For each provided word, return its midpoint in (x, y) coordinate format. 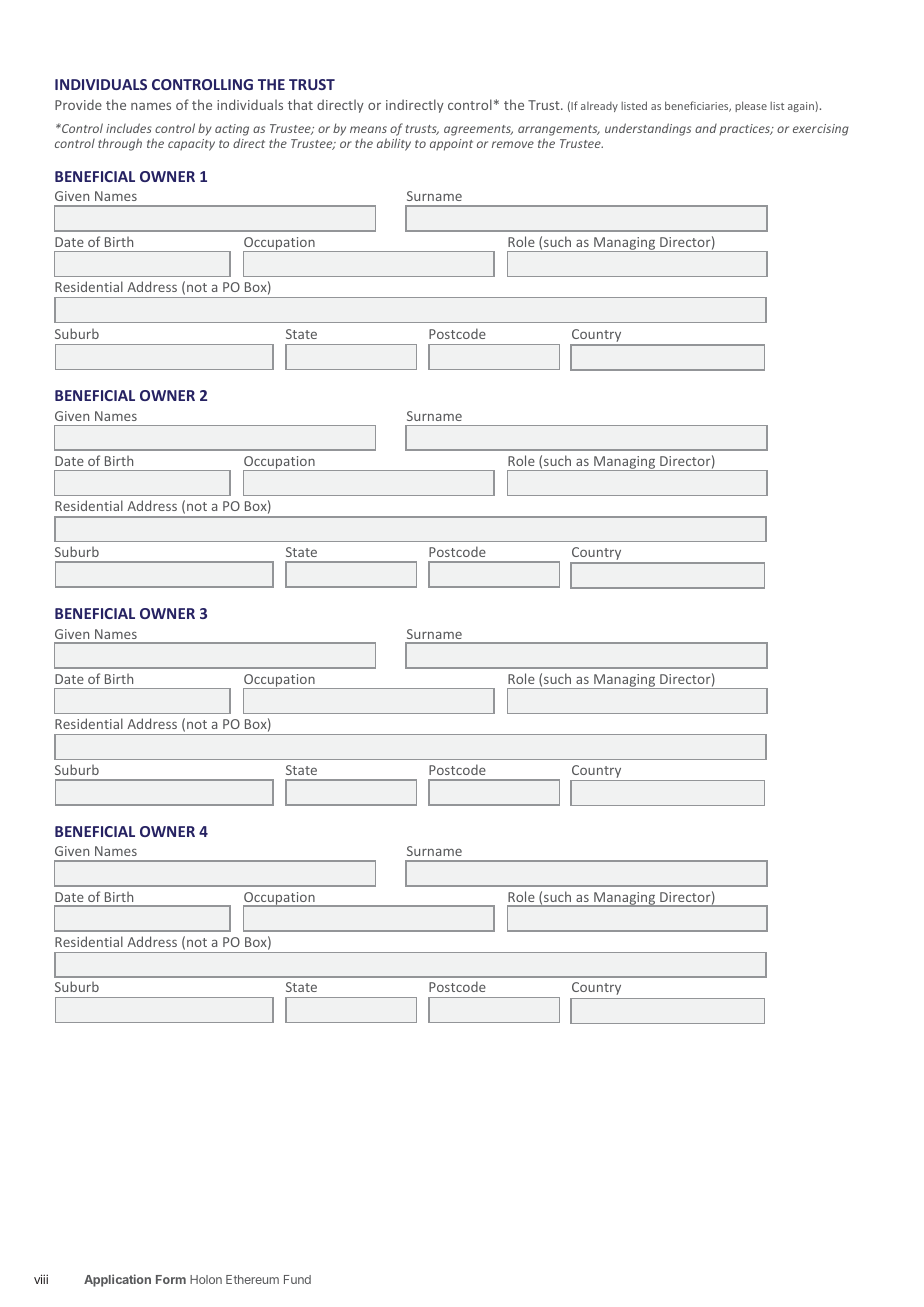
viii (41, 1279)
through (120, 144)
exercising (821, 130)
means (368, 129)
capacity (191, 145)
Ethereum (252, 1279)
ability (394, 144)
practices (746, 129)
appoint (451, 145)
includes (129, 128)
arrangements (559, 132)
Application (117, 1280)
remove (513, 144)
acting (232, 131)
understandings (648, 129)
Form (171, 1279)
